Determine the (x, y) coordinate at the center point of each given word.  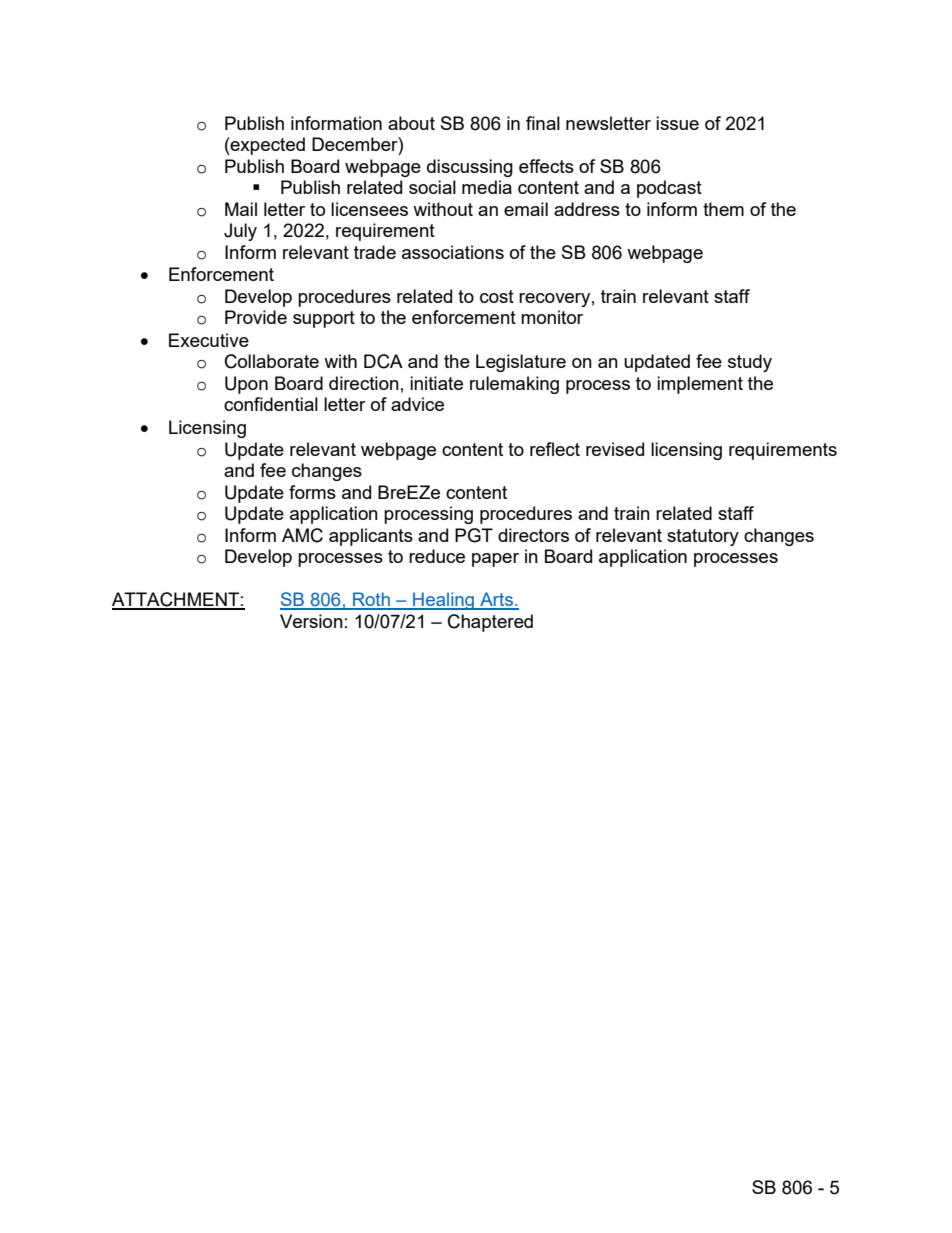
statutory (703, 537)
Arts (496, 600)
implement (700, 385)
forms (312, 492)
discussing (470, 168)
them (723, 209)
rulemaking (514, 385)
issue (677, 123)
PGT (474, 535)
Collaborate (272, 361)
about (411, 123)
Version (311, 621)
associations (453, 252)
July (240, 232)
